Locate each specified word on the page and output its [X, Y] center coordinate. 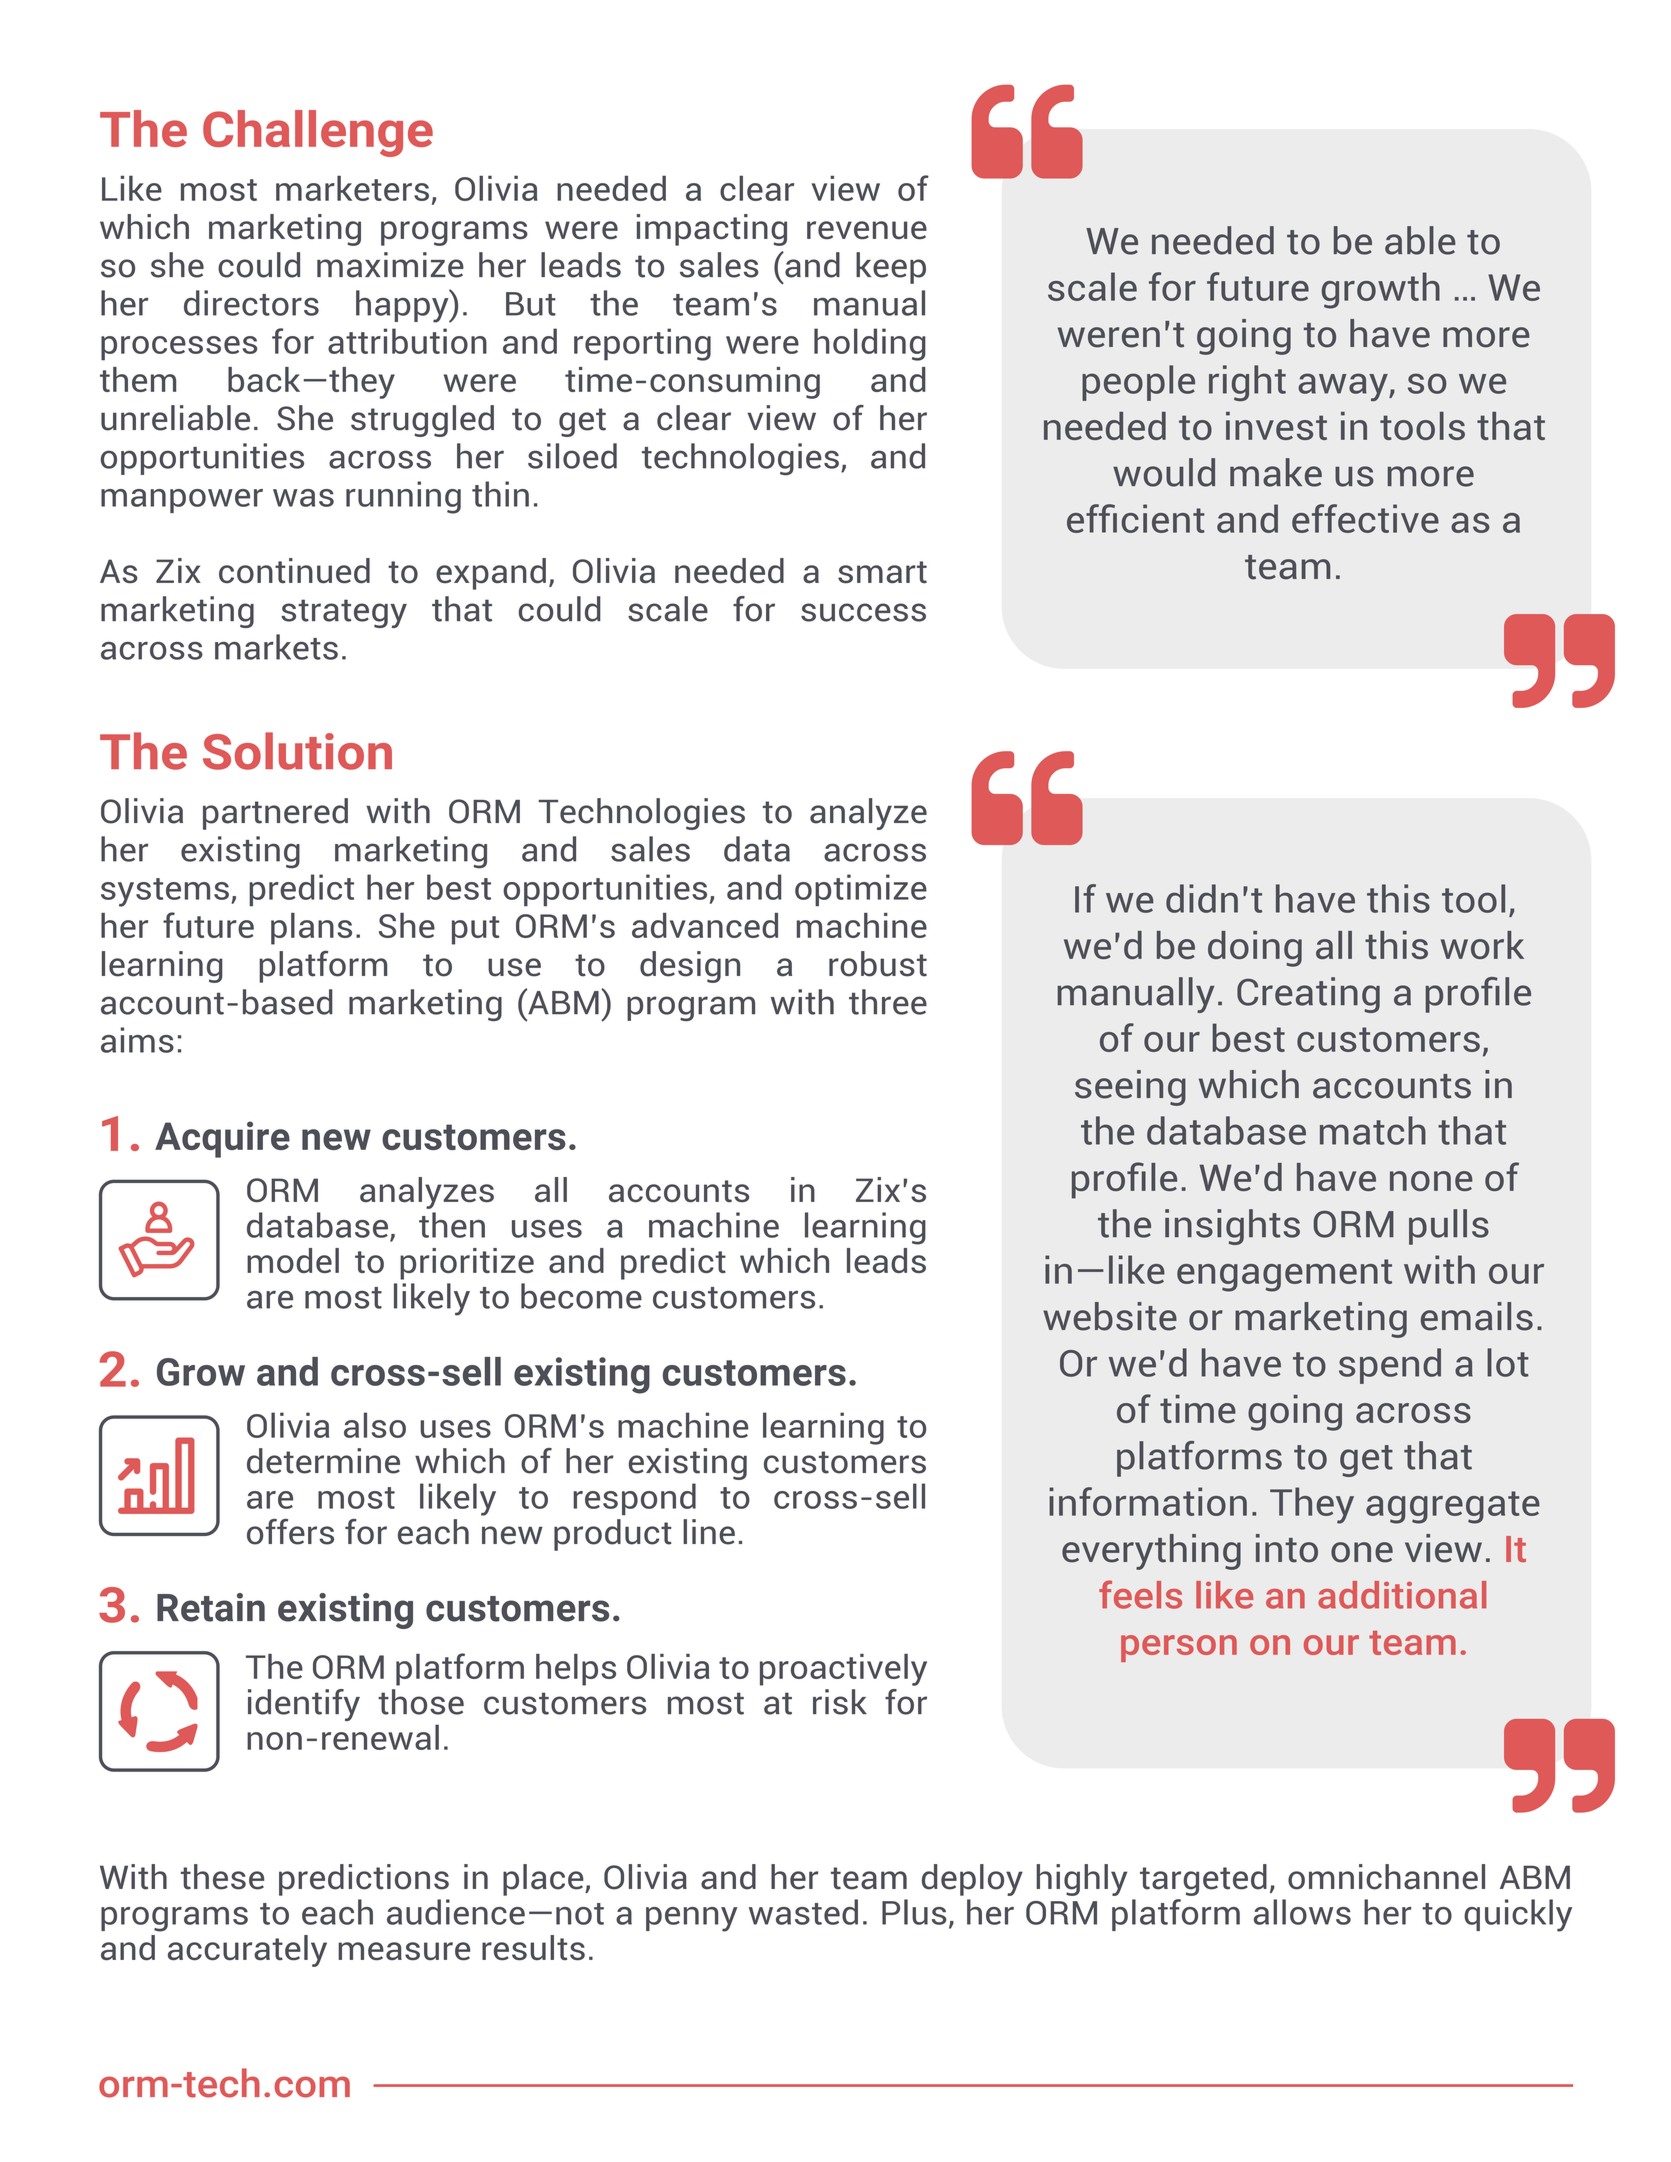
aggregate [1453, 1507]
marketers [352, 188]
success [863, 612]
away [1344, 387]
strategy [344, 613]
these [222, 1877]
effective [1365, 518]
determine [323, 1461]
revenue [867, 230]
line [709, 1532]
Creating [1308, 995]
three [888, 1002]
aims [137, 1040]
